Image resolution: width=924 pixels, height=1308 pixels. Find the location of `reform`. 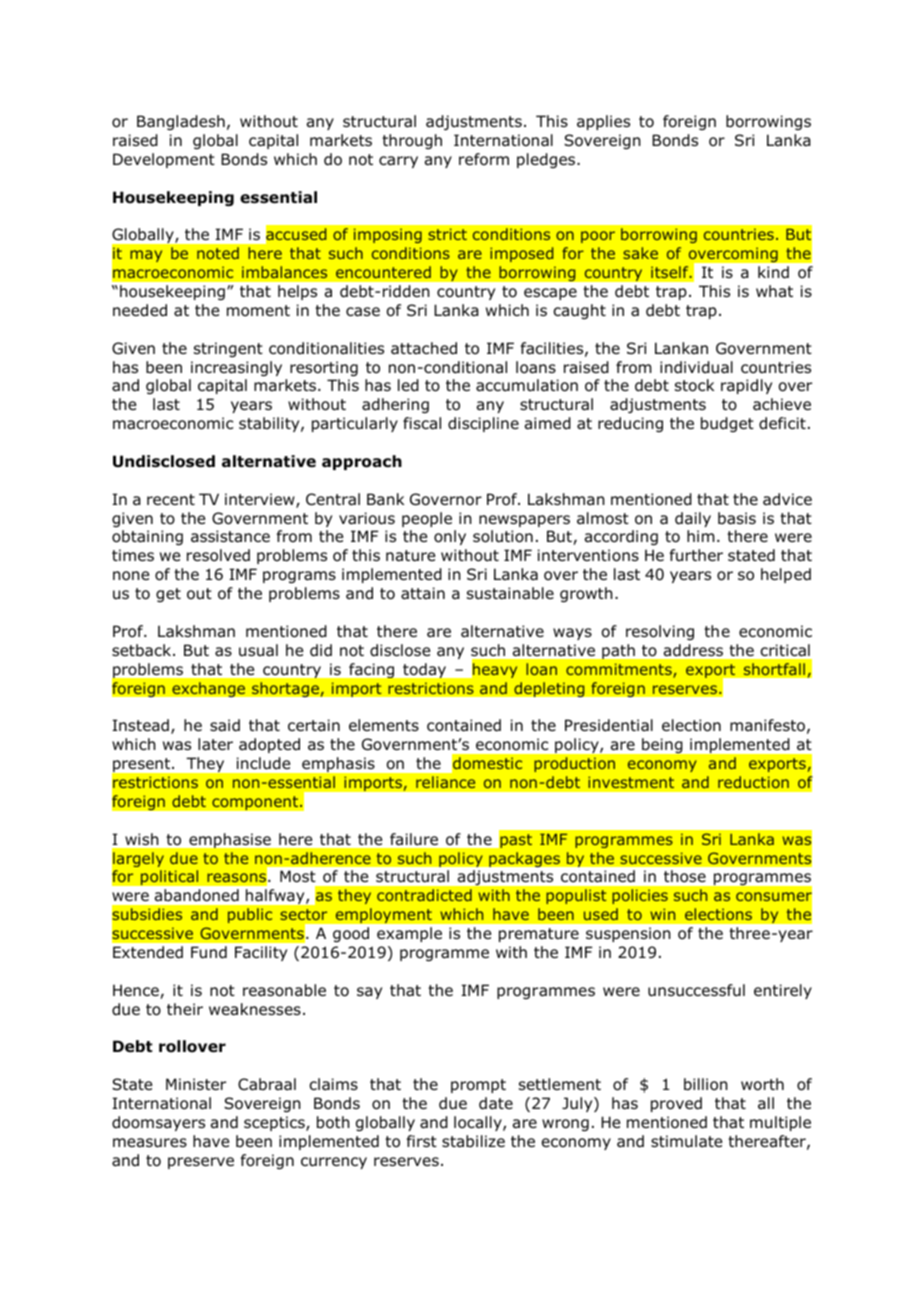

reform is located at coordinates (484, 159).
